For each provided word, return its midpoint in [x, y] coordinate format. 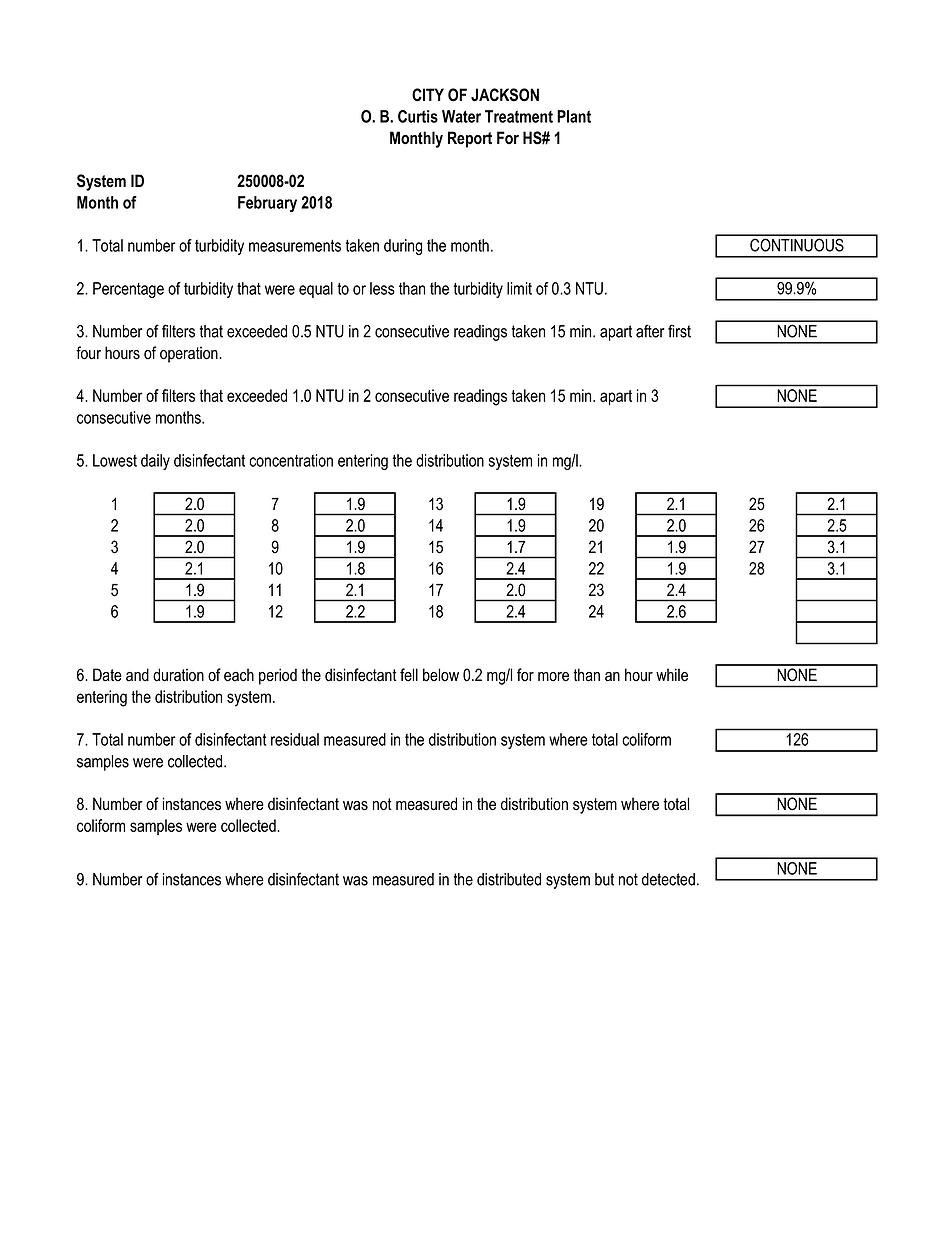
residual [295, 739]
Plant [574, 116]
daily [155, 462]
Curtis [418, 116]
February [267, 204]
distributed [509, 879]
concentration [291, 460]
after [650, 331]
